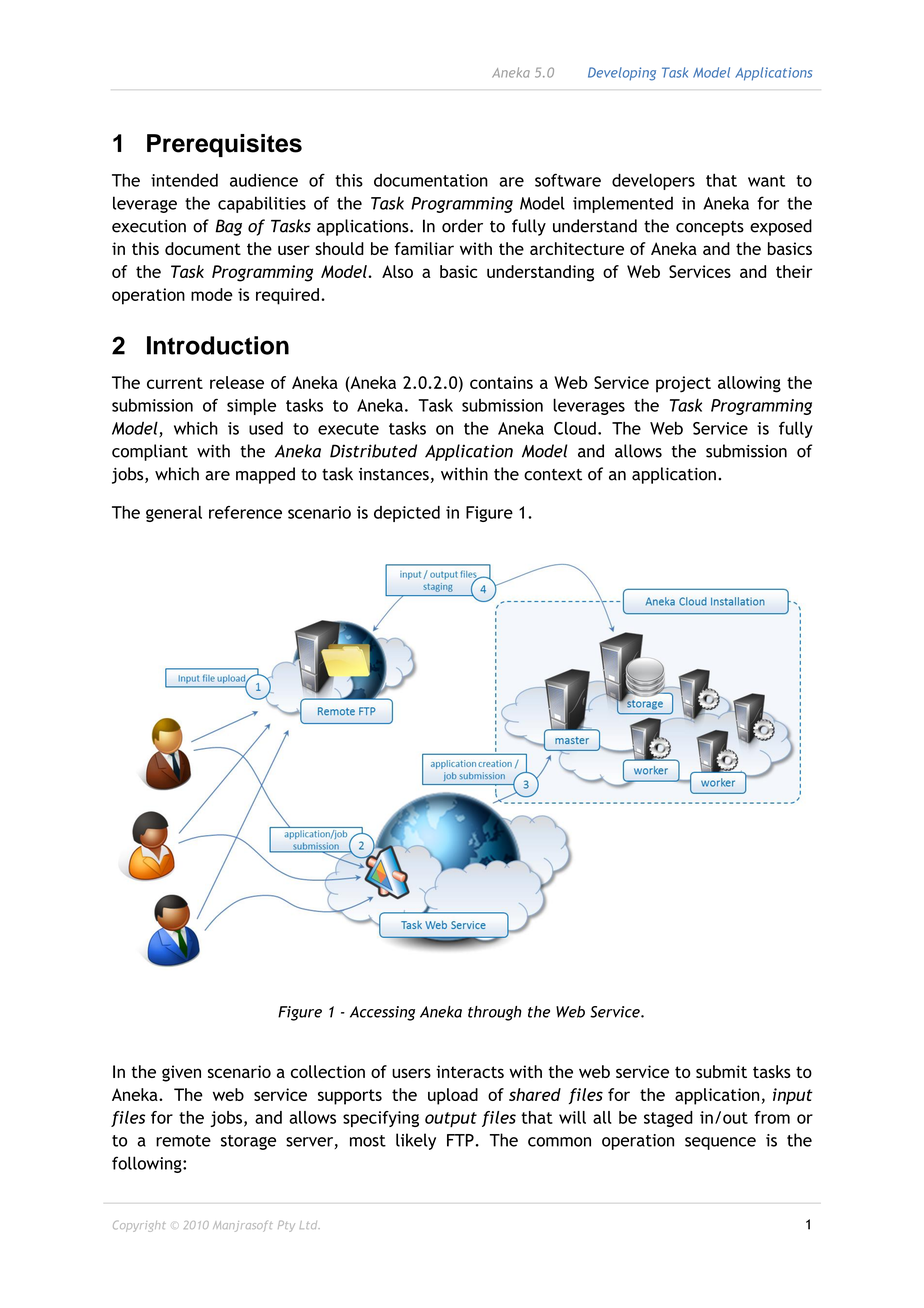  What do you see at coordinates (720, 1143) in the image?
I see `sequence` at bounding box center [720, 1143].
